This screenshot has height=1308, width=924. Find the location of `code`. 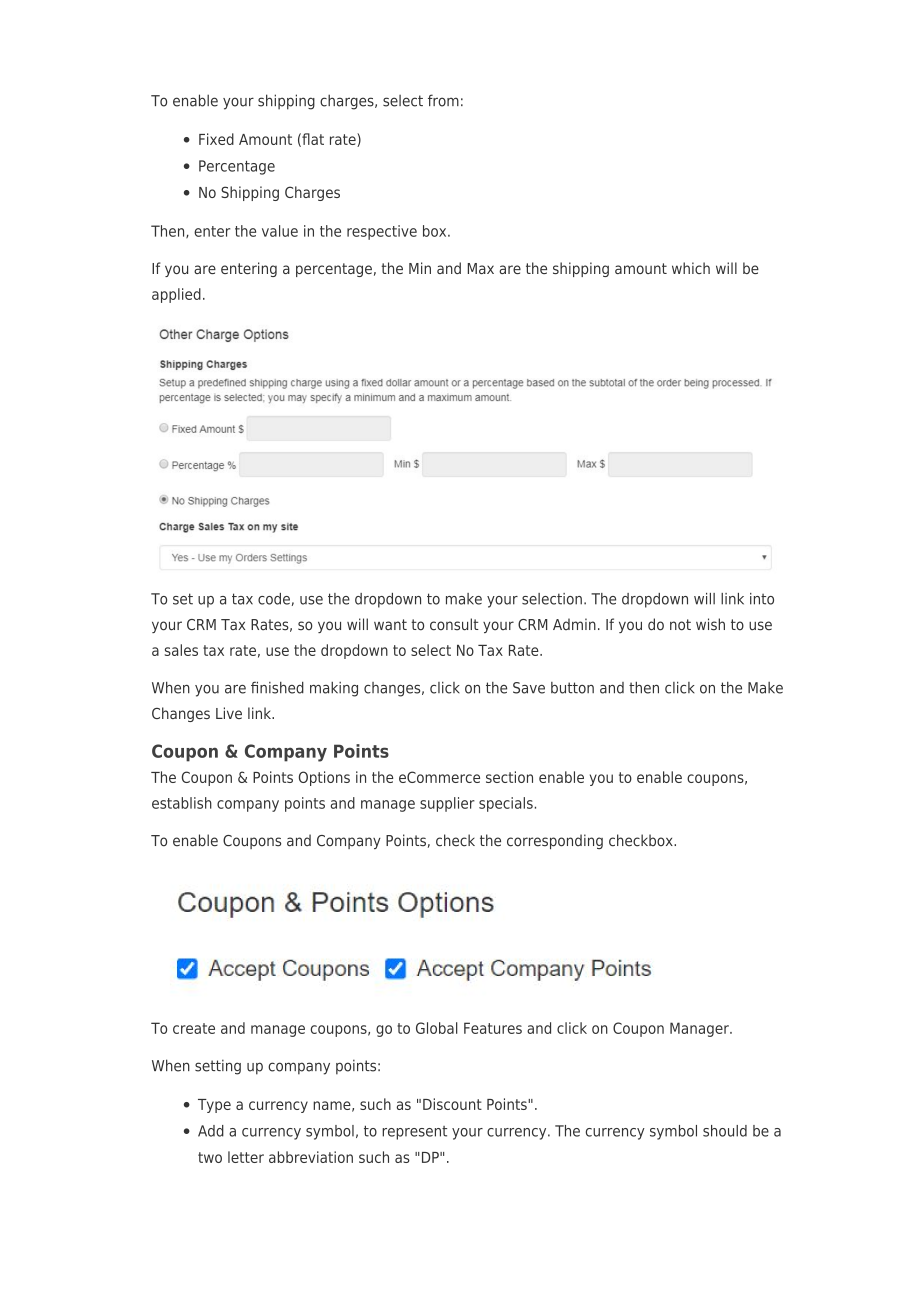

code is located at coordinates (274, 599).
